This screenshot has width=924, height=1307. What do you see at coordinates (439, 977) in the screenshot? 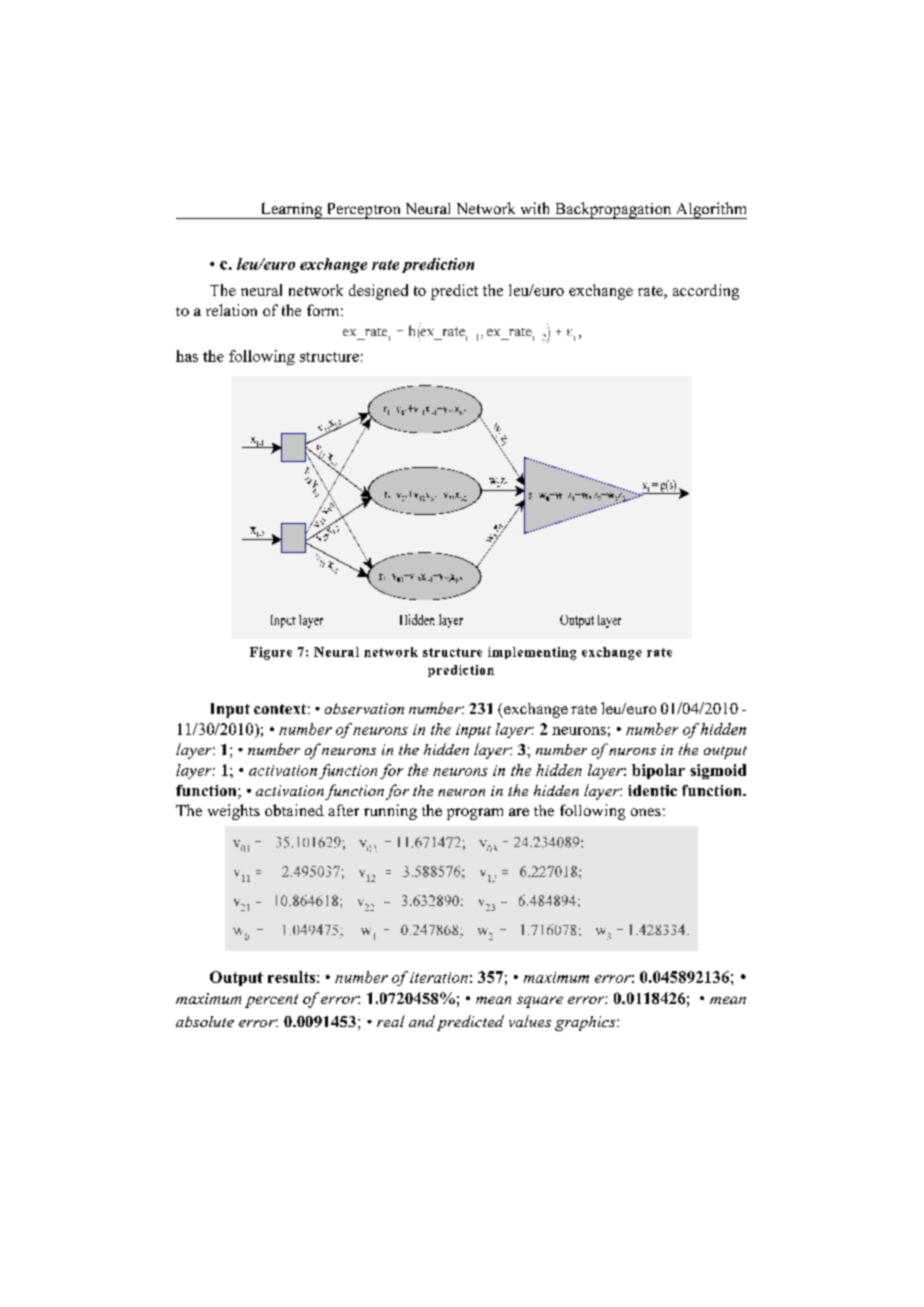
I see `iteration` at bounding box center [439, 977].
